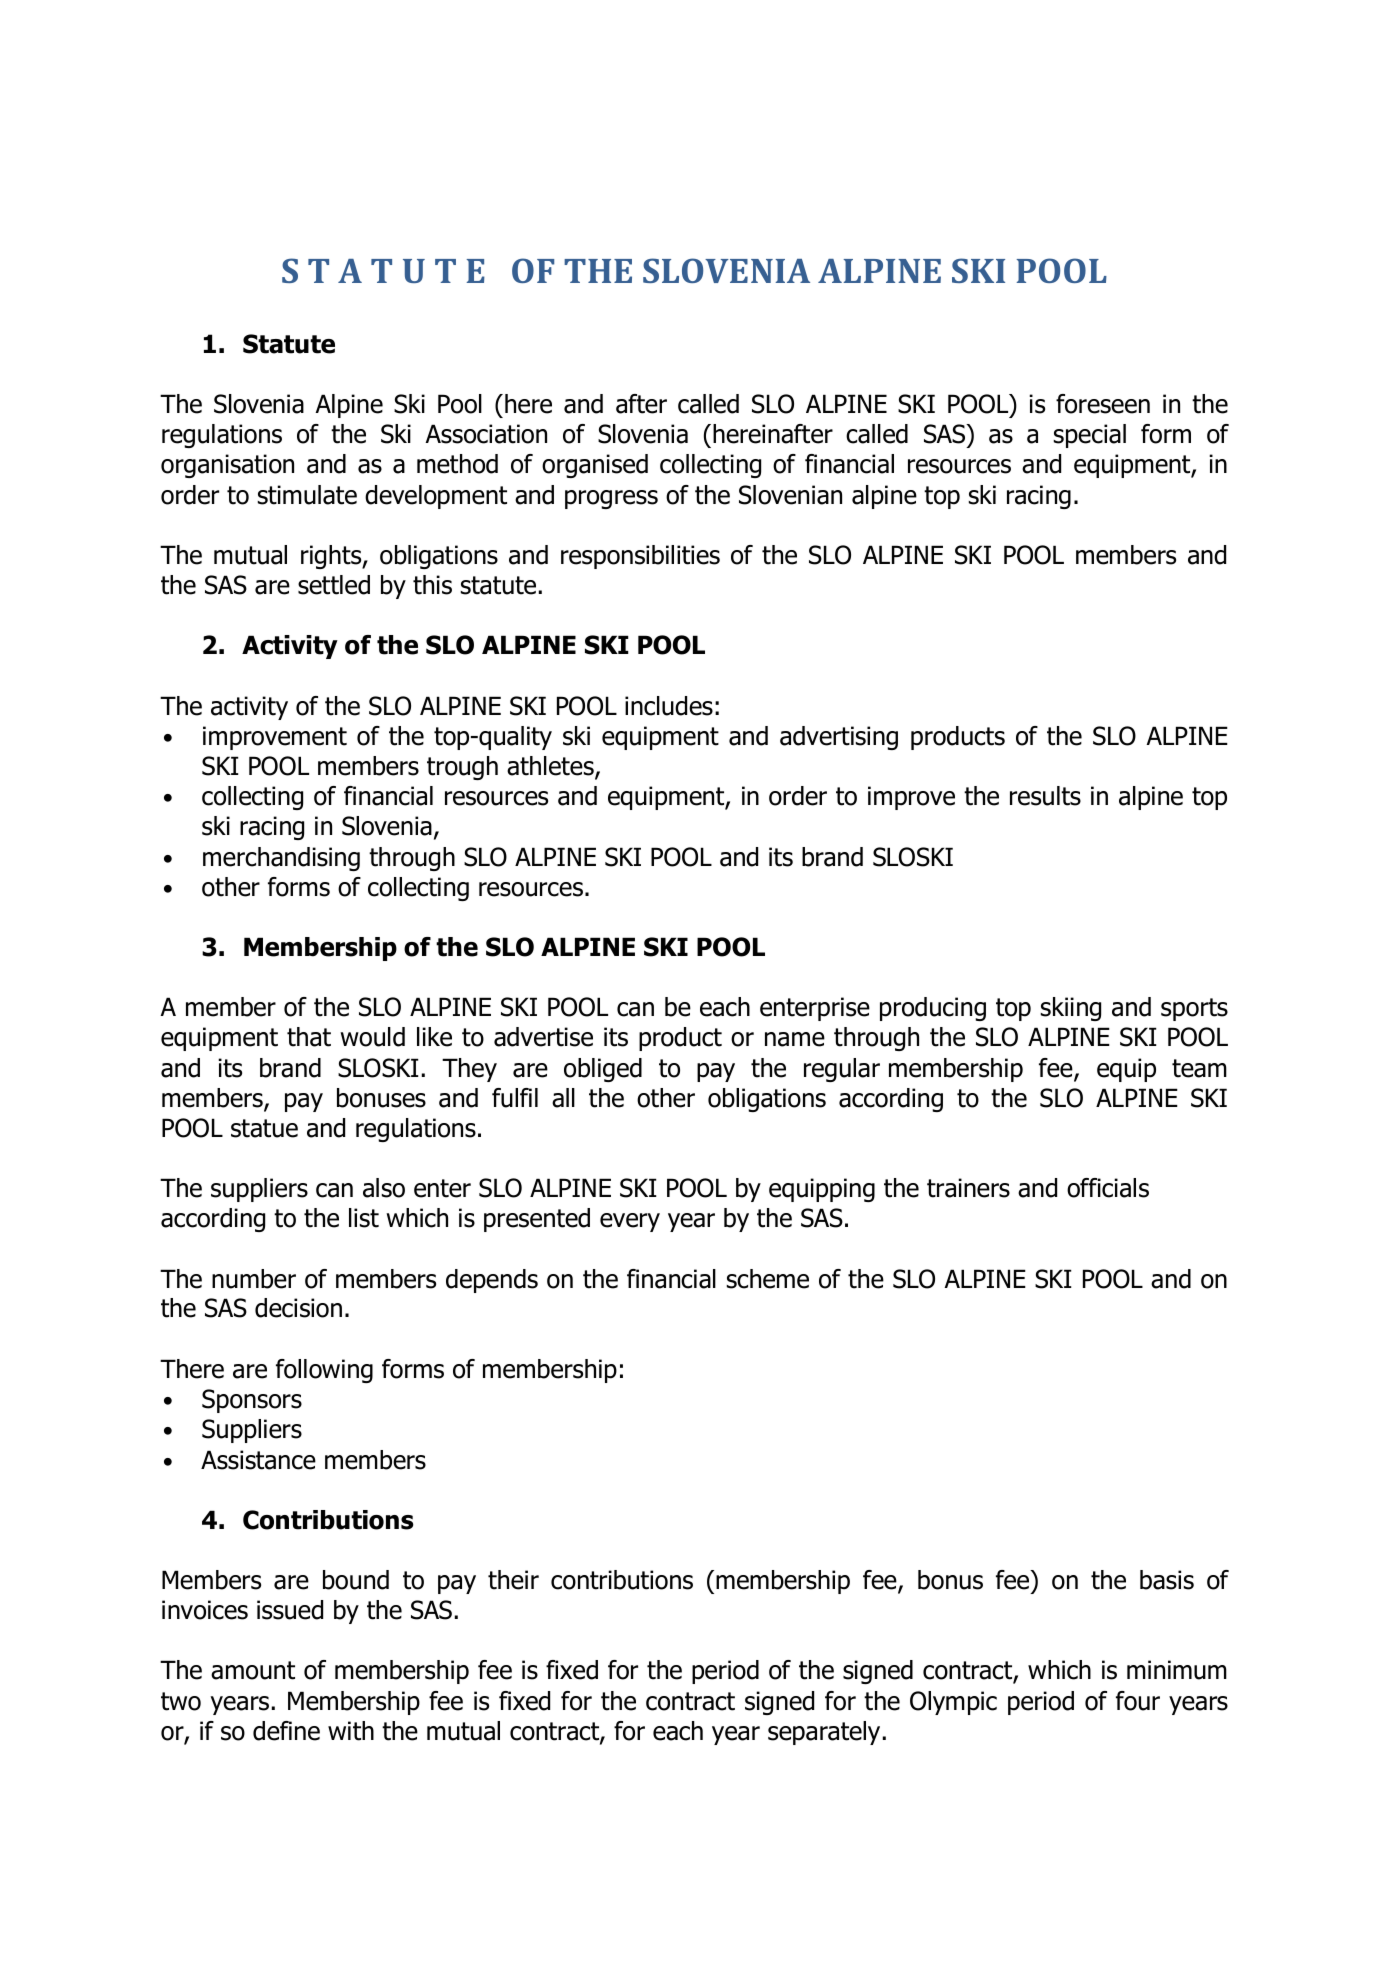 This image has height=1963, width=1387. I want to click on merchandising, so click(281, 859).
